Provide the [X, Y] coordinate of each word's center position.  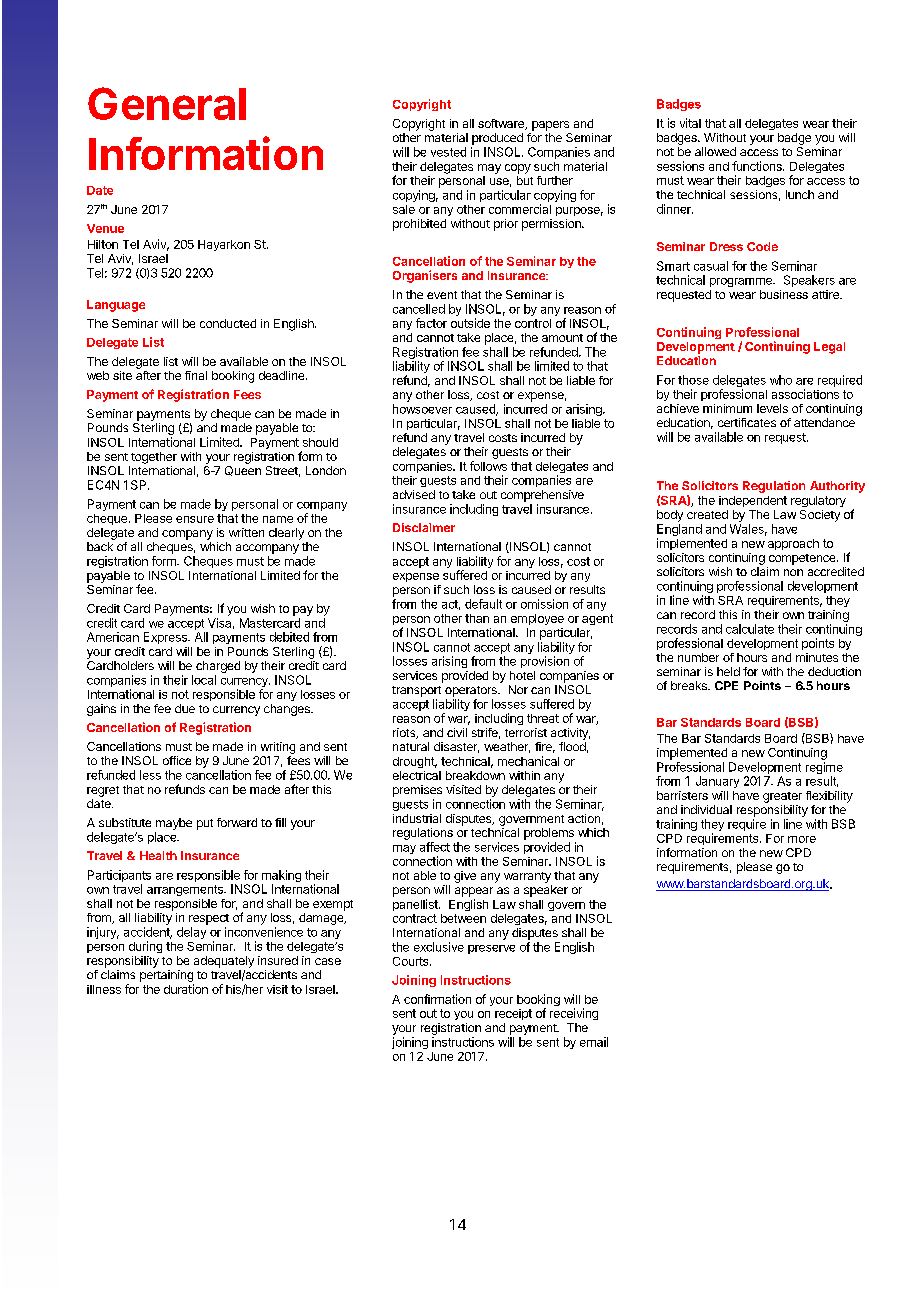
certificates [747, 422]
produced [497, 139]
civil [457, 732]
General [167, 103]
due [185, 708]
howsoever [422, 409]
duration [186, 989]
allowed [715, 151]
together [154, 458]
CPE [726, 685]
